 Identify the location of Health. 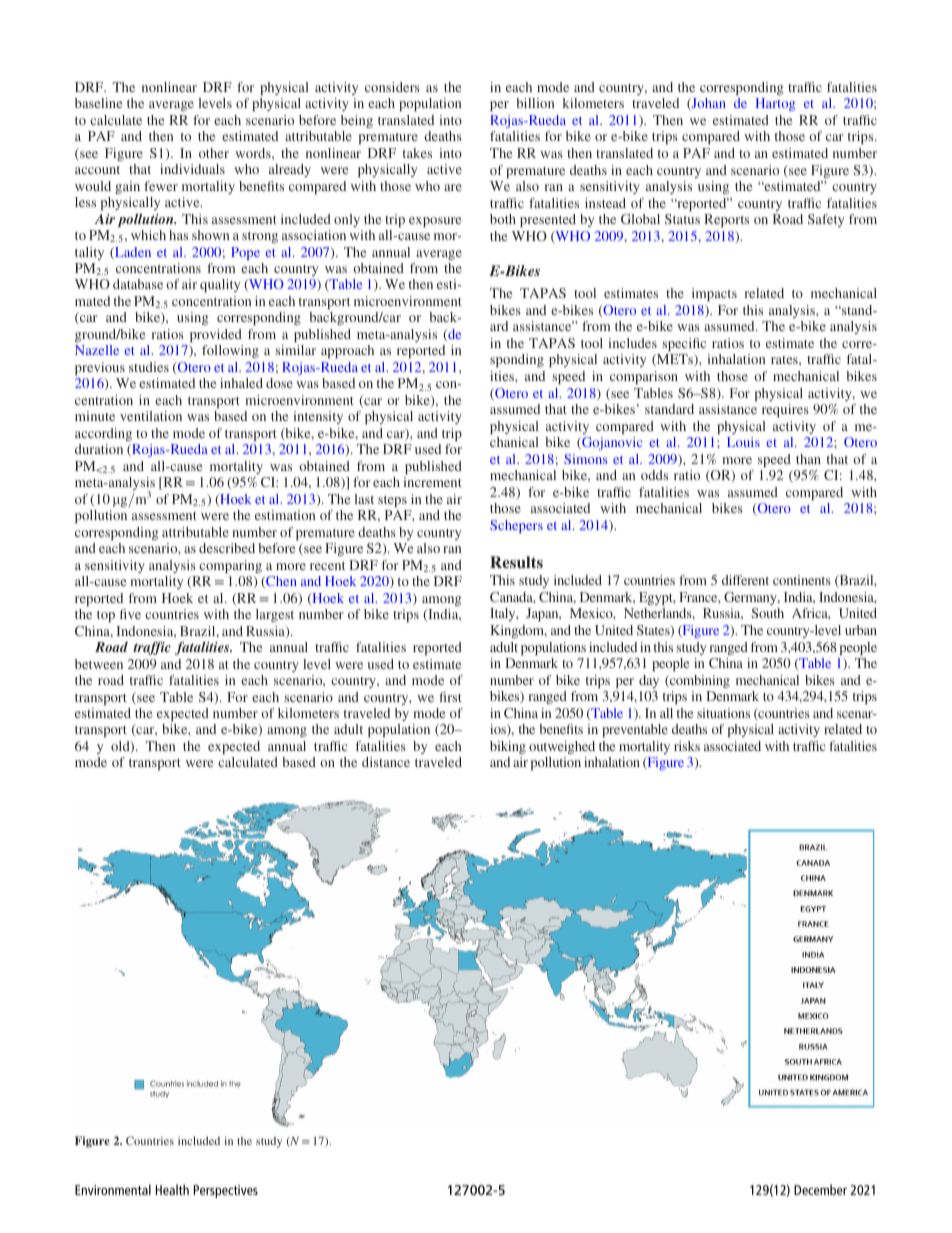
(172, 1189).
